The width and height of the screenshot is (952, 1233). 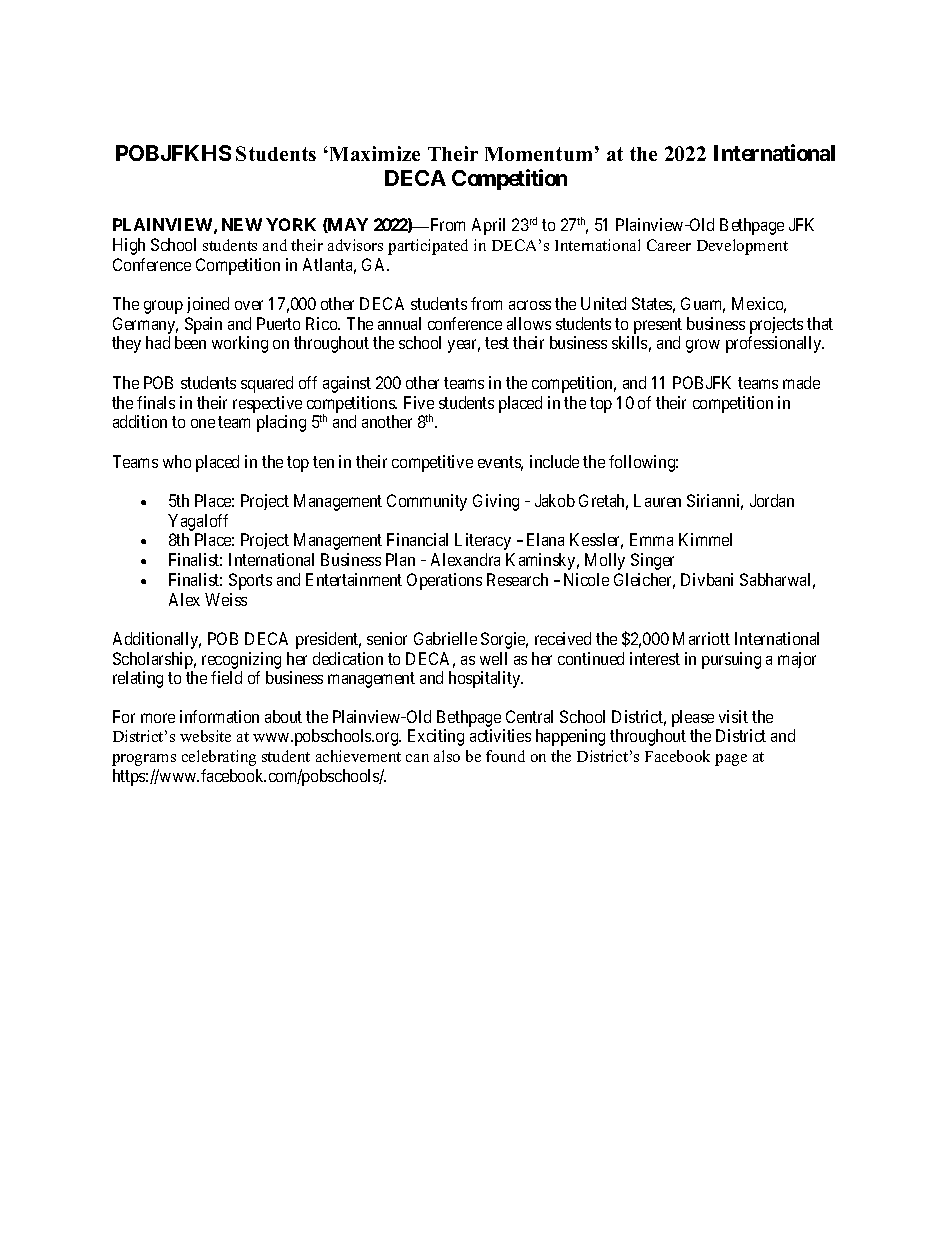 What do you see at coordinates (500, 735) in the screenshot?
I see `activities` at bounding box center [500, 735].
